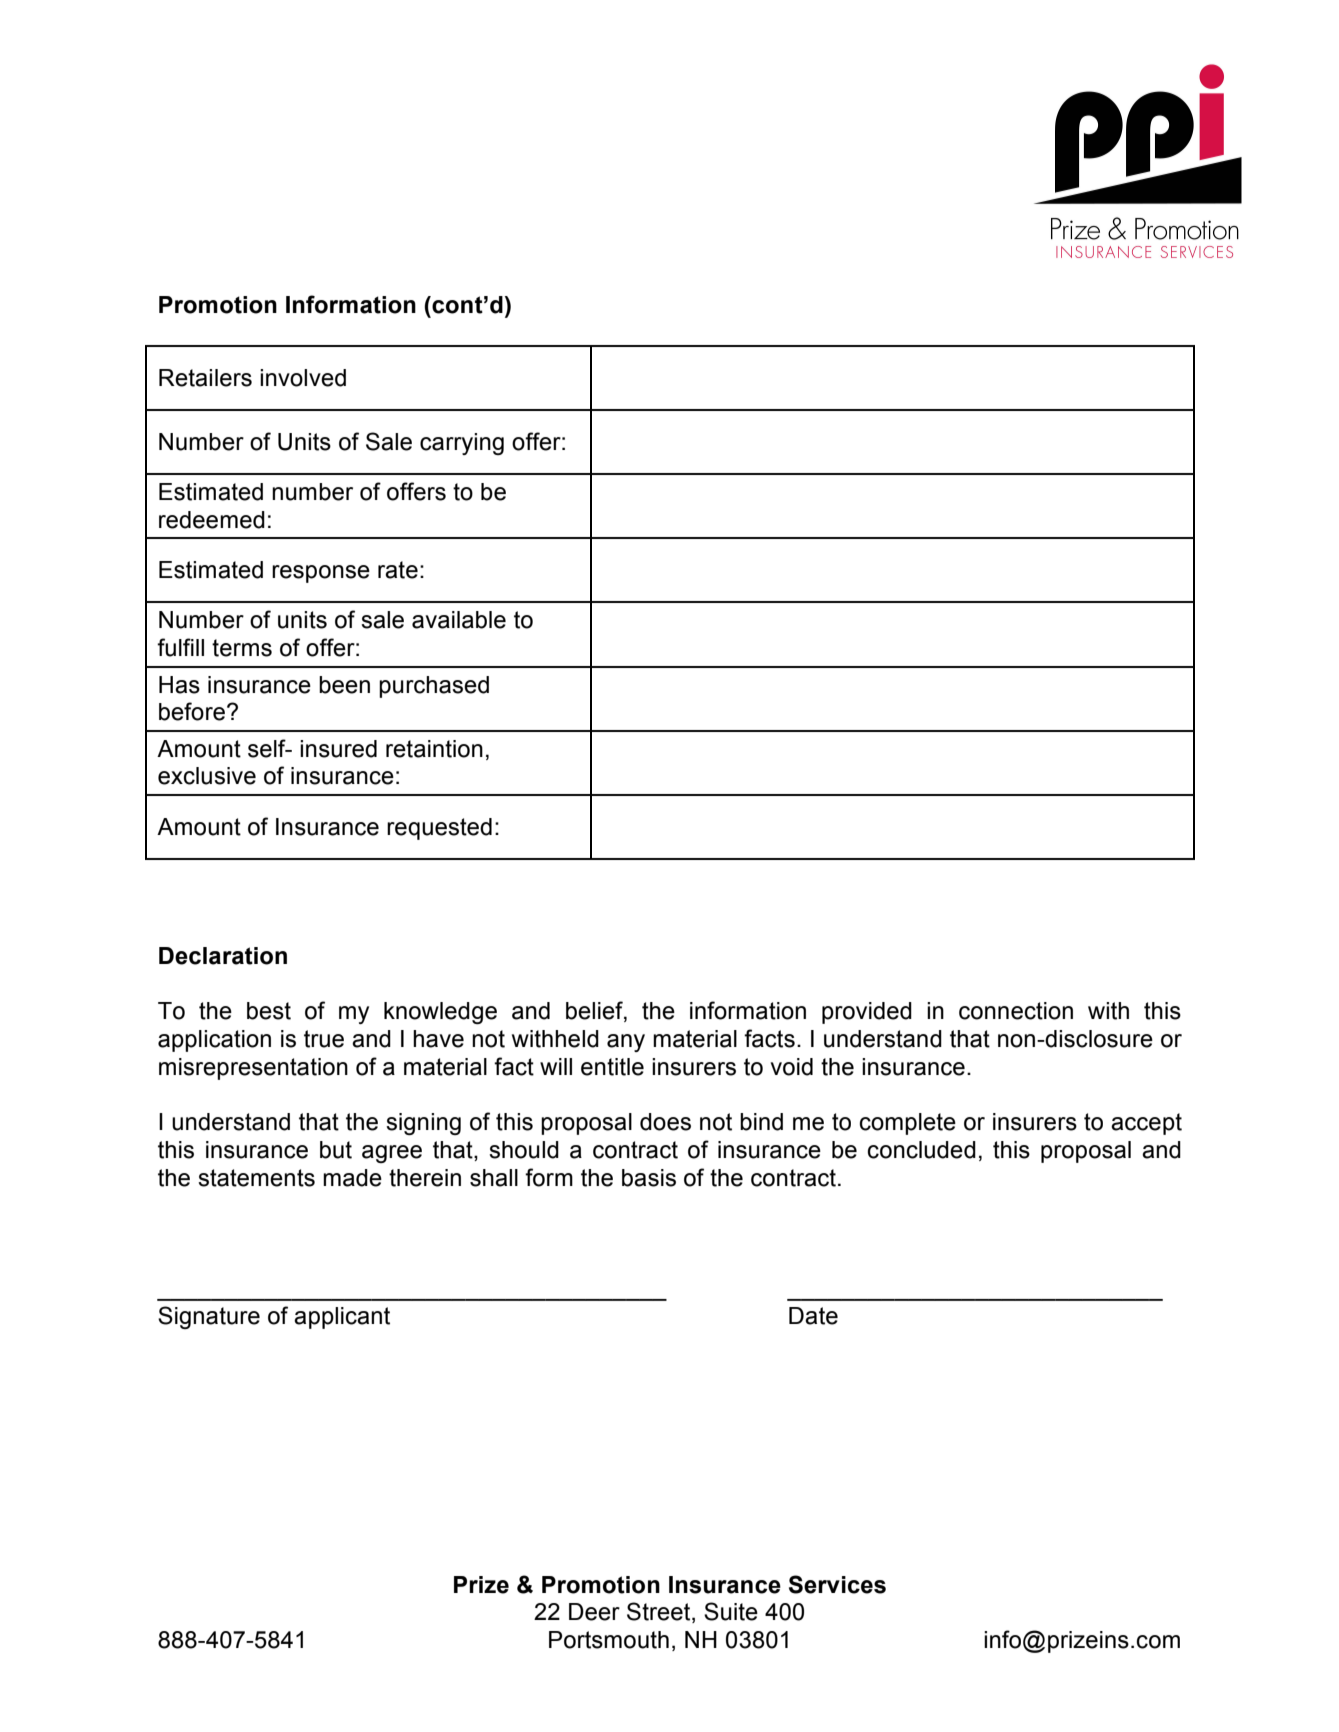 This image has width=1339, height=1732. I want to click on Street, so click(660, 1612).
